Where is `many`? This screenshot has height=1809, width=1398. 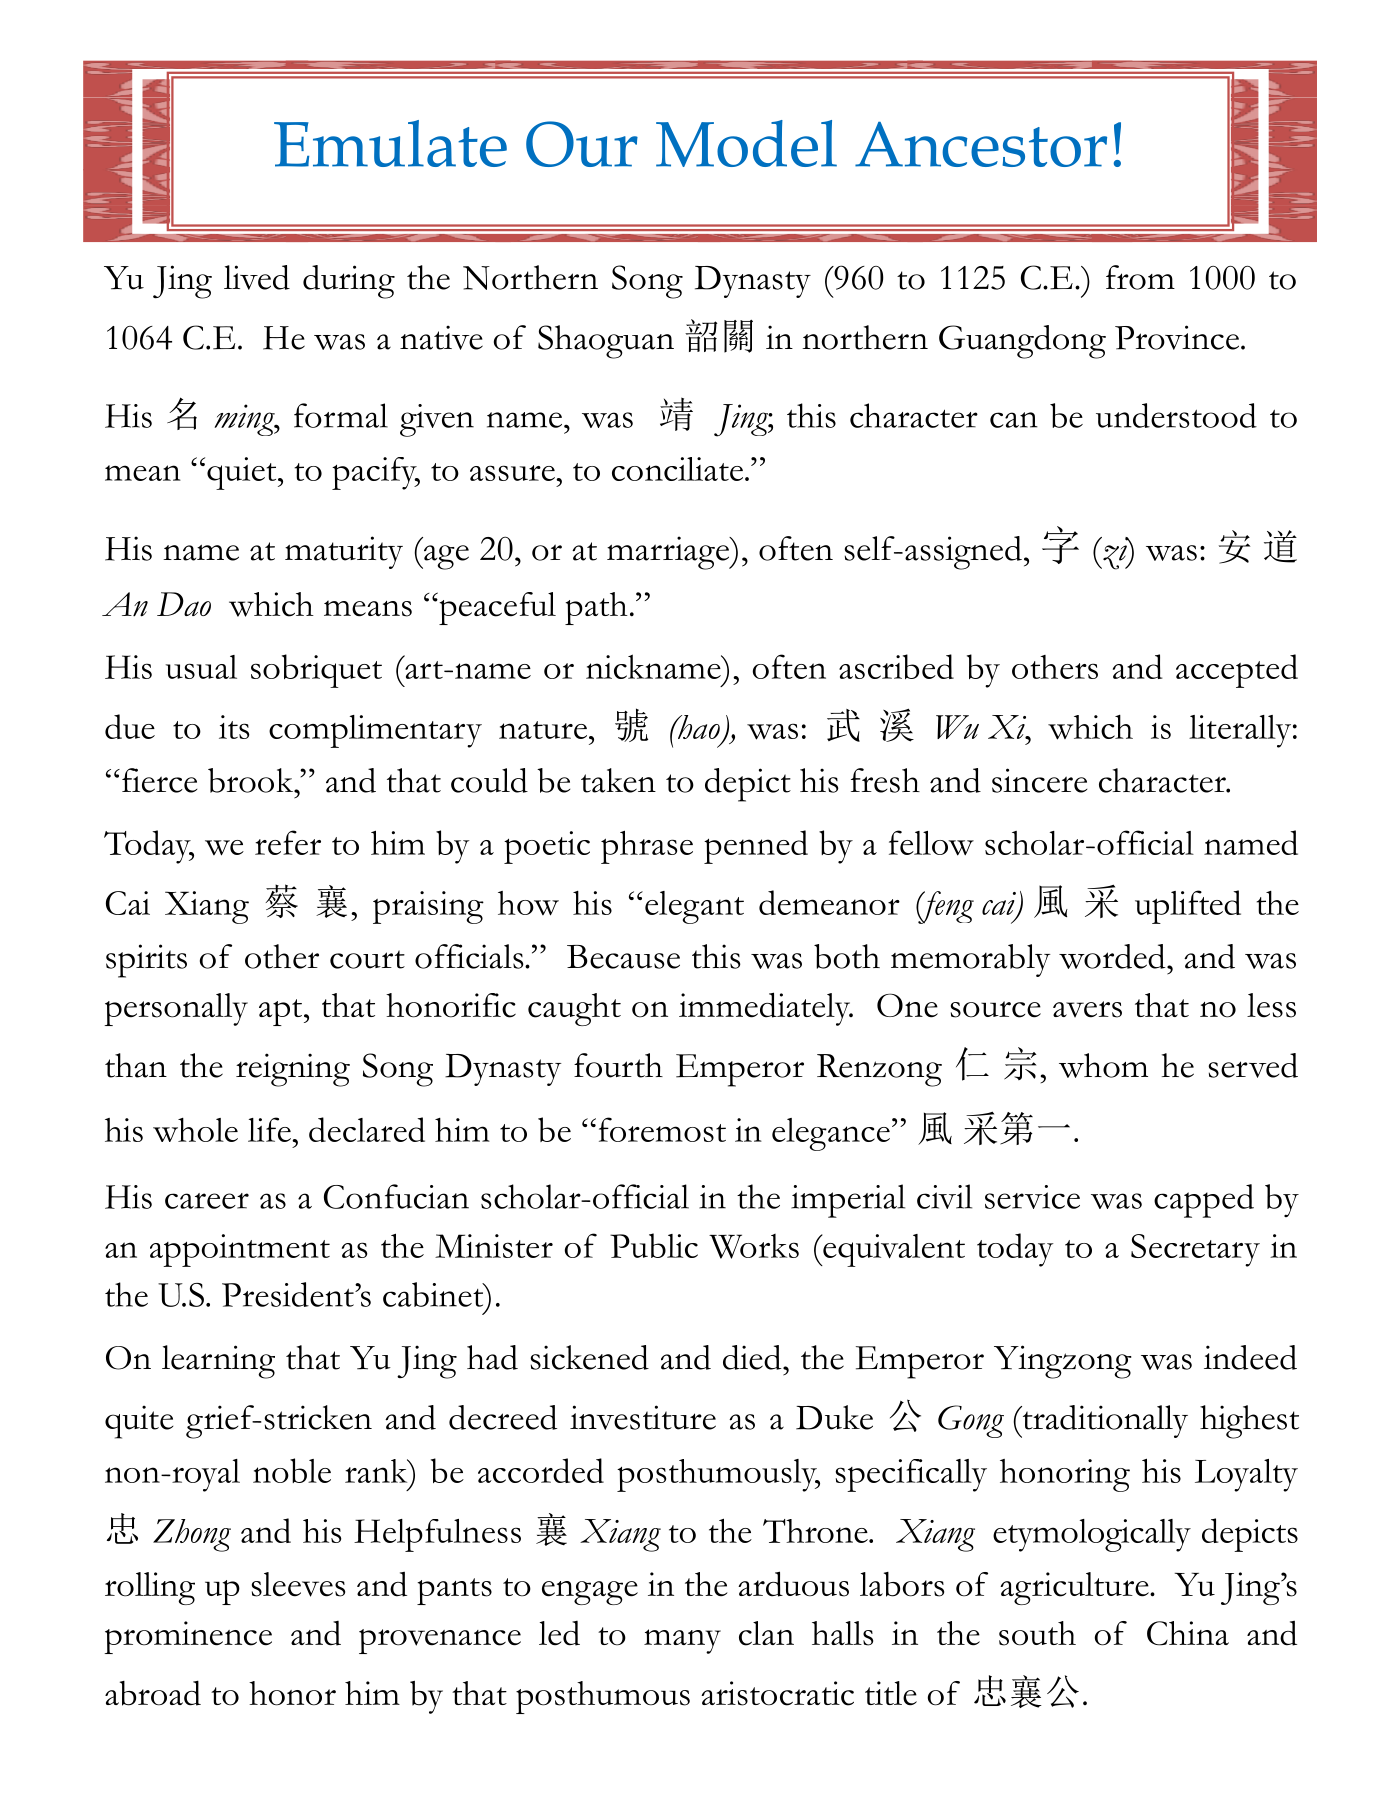 many is located at coordinates (682, 1641).
